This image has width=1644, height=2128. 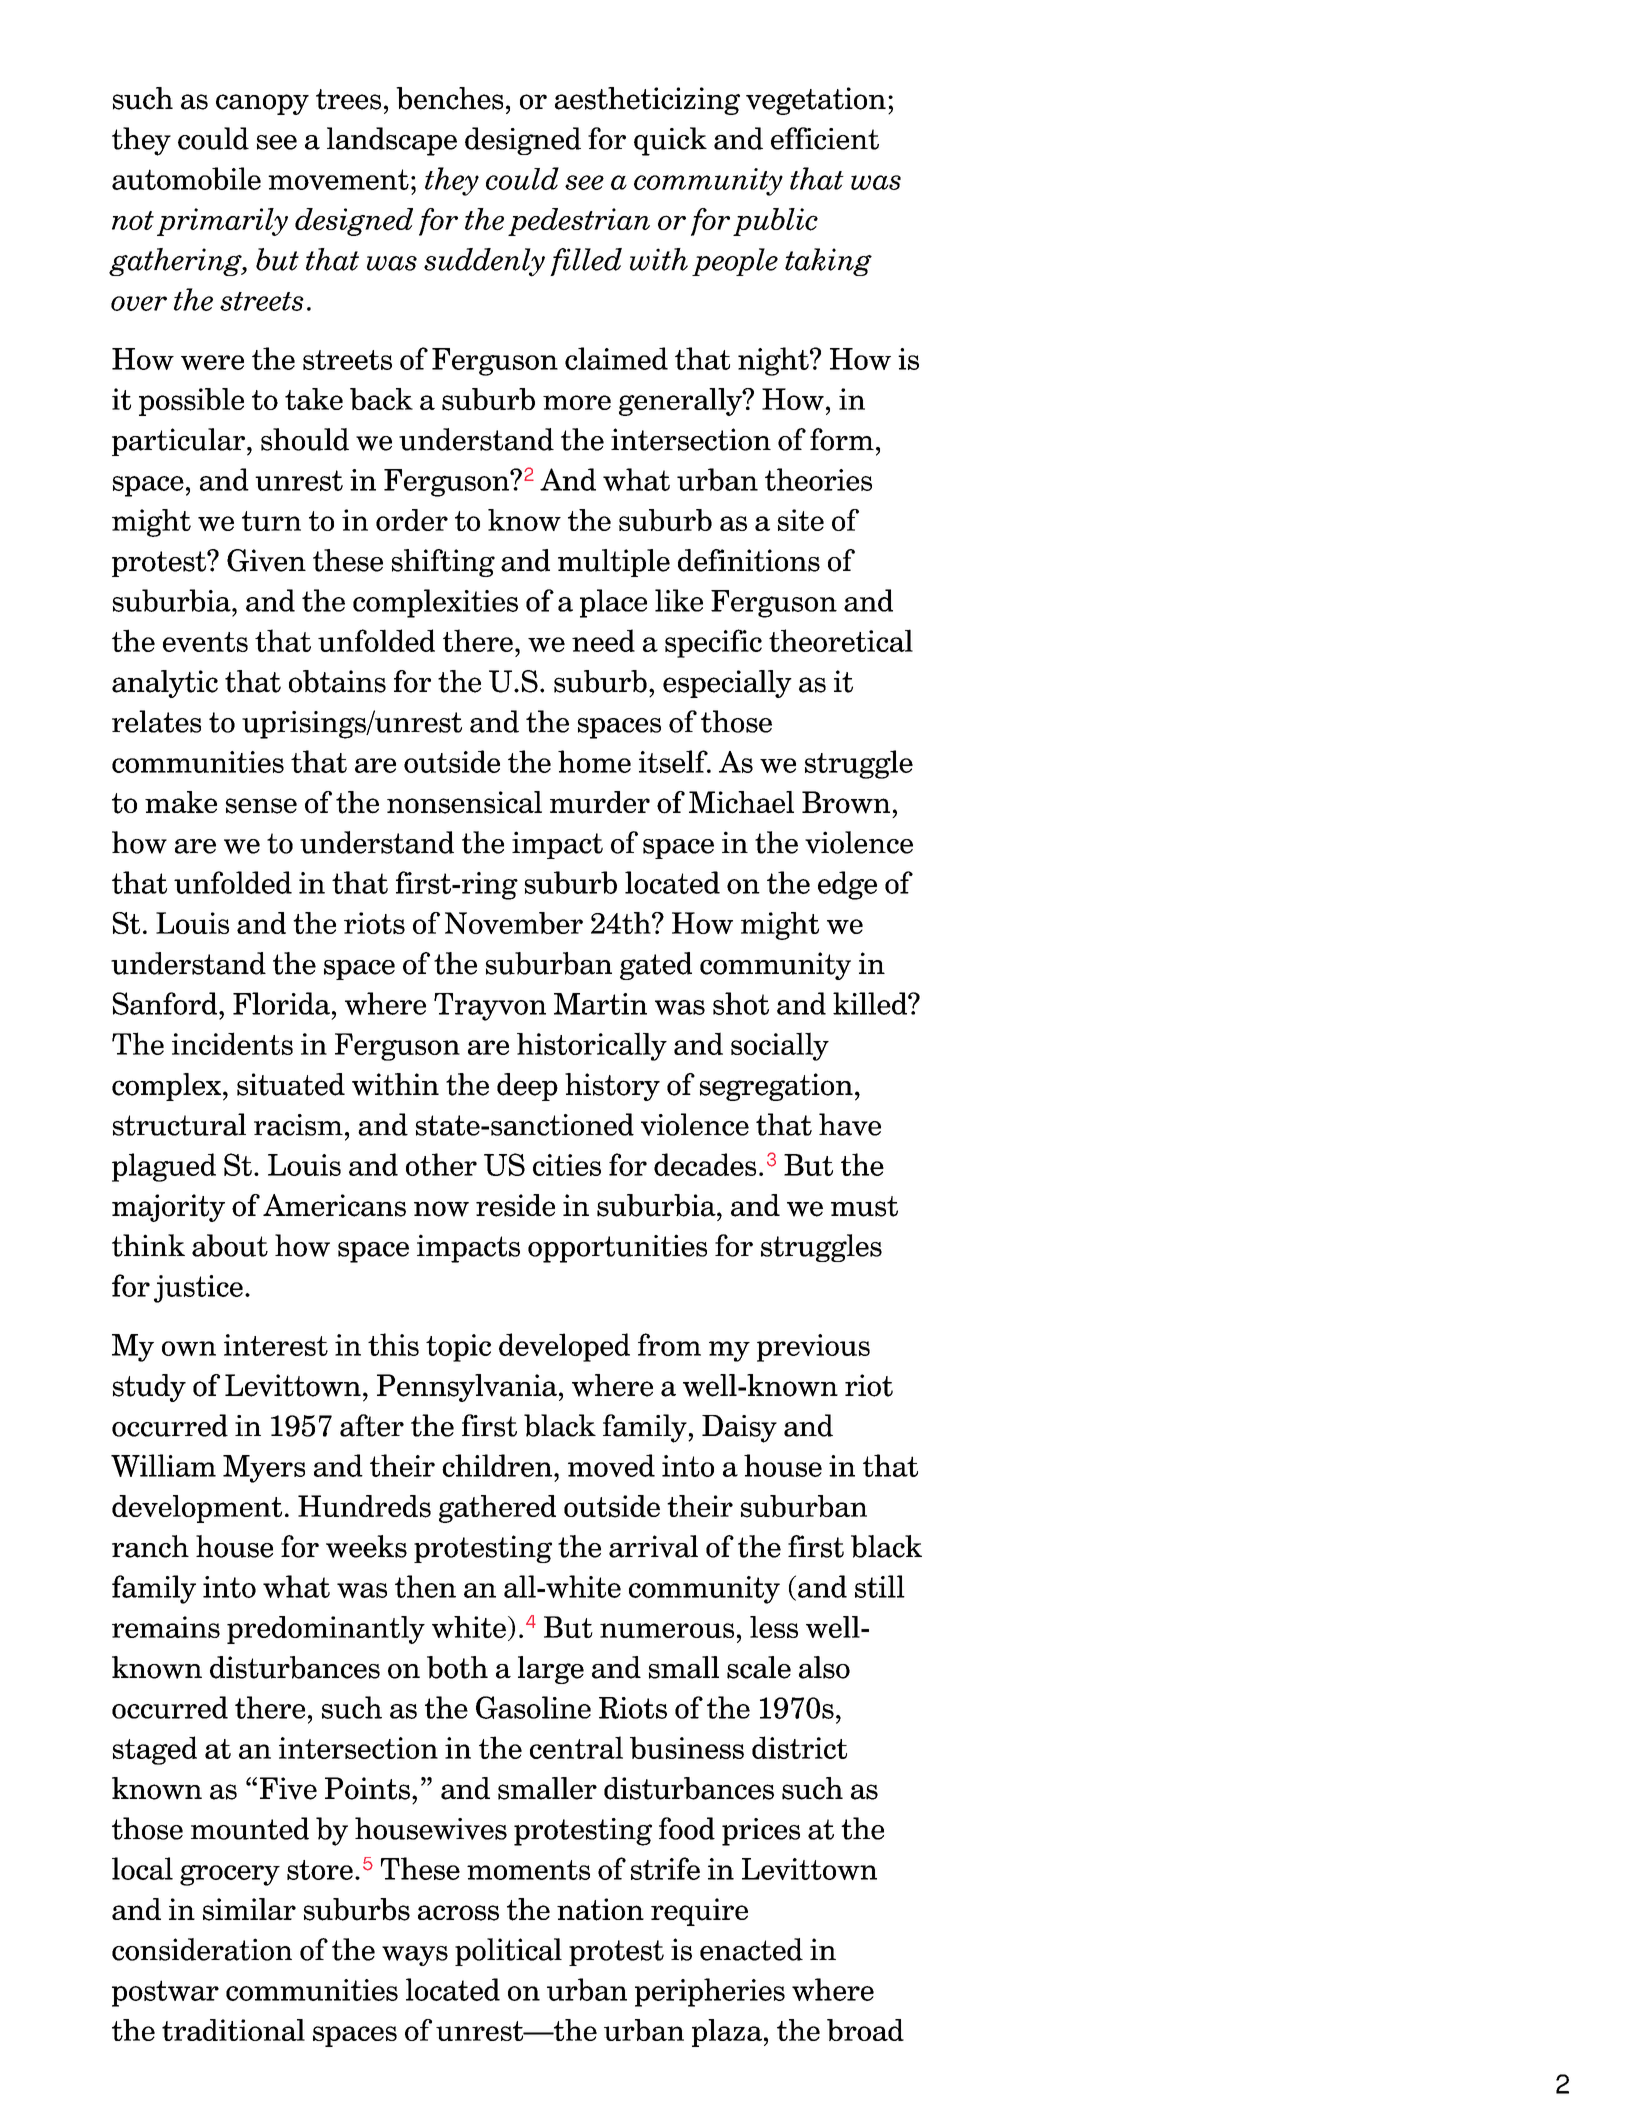 I want to click on events, so click(x=205, y=642).
